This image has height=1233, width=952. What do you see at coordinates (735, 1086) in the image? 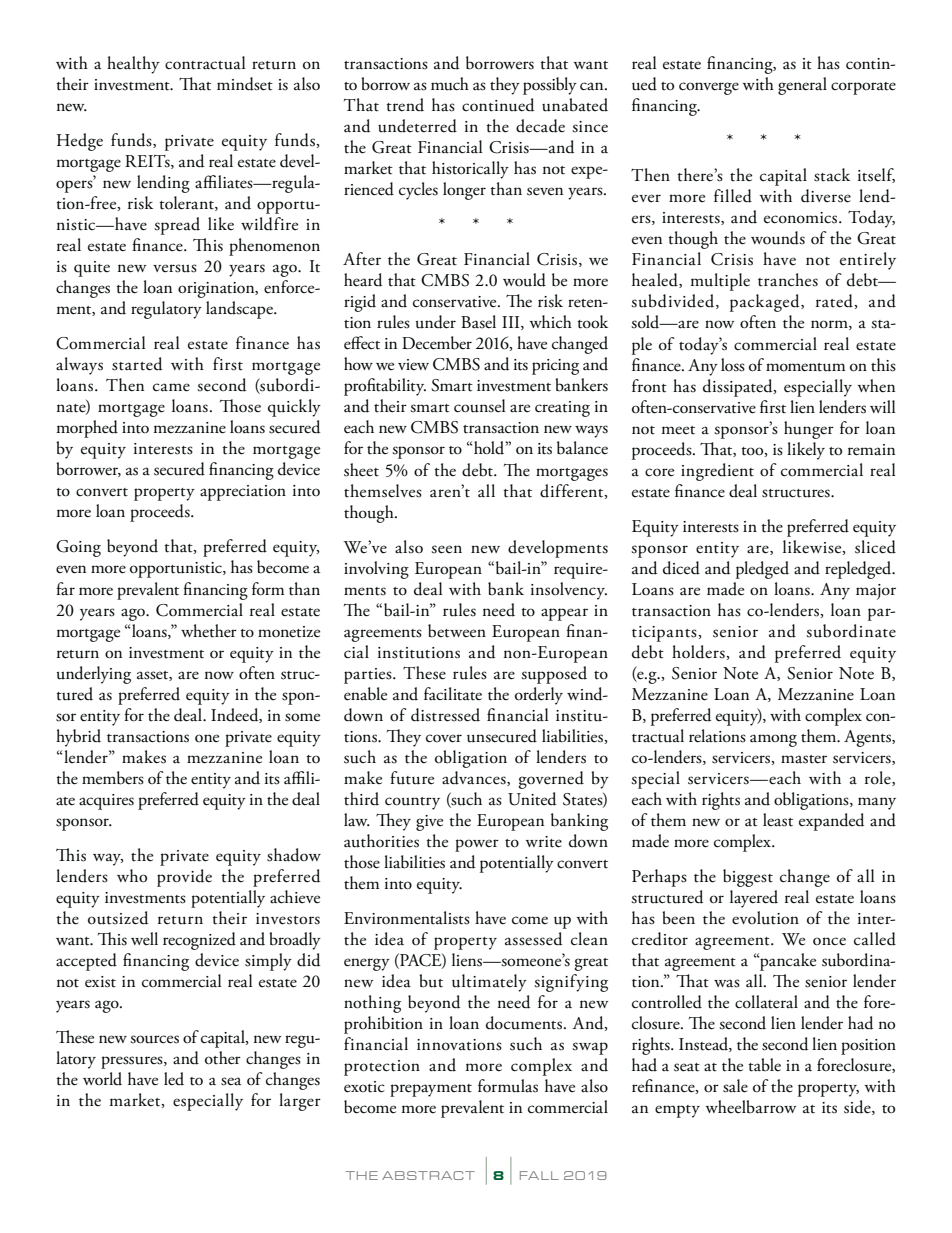
I see `sale` at bounding box center [735, 1086].
